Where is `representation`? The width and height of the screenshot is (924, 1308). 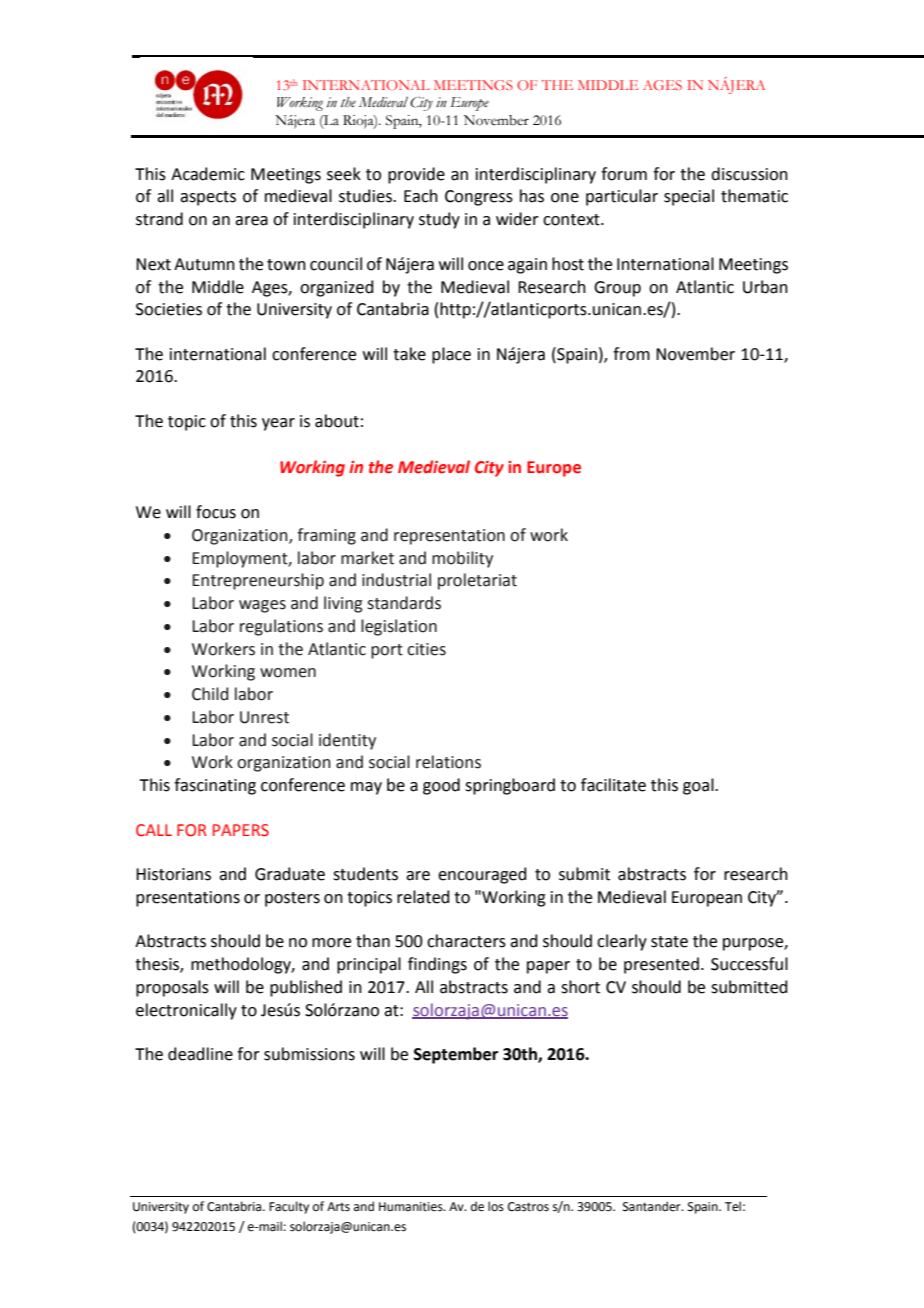
representation is located at coordinates (449, 537).
